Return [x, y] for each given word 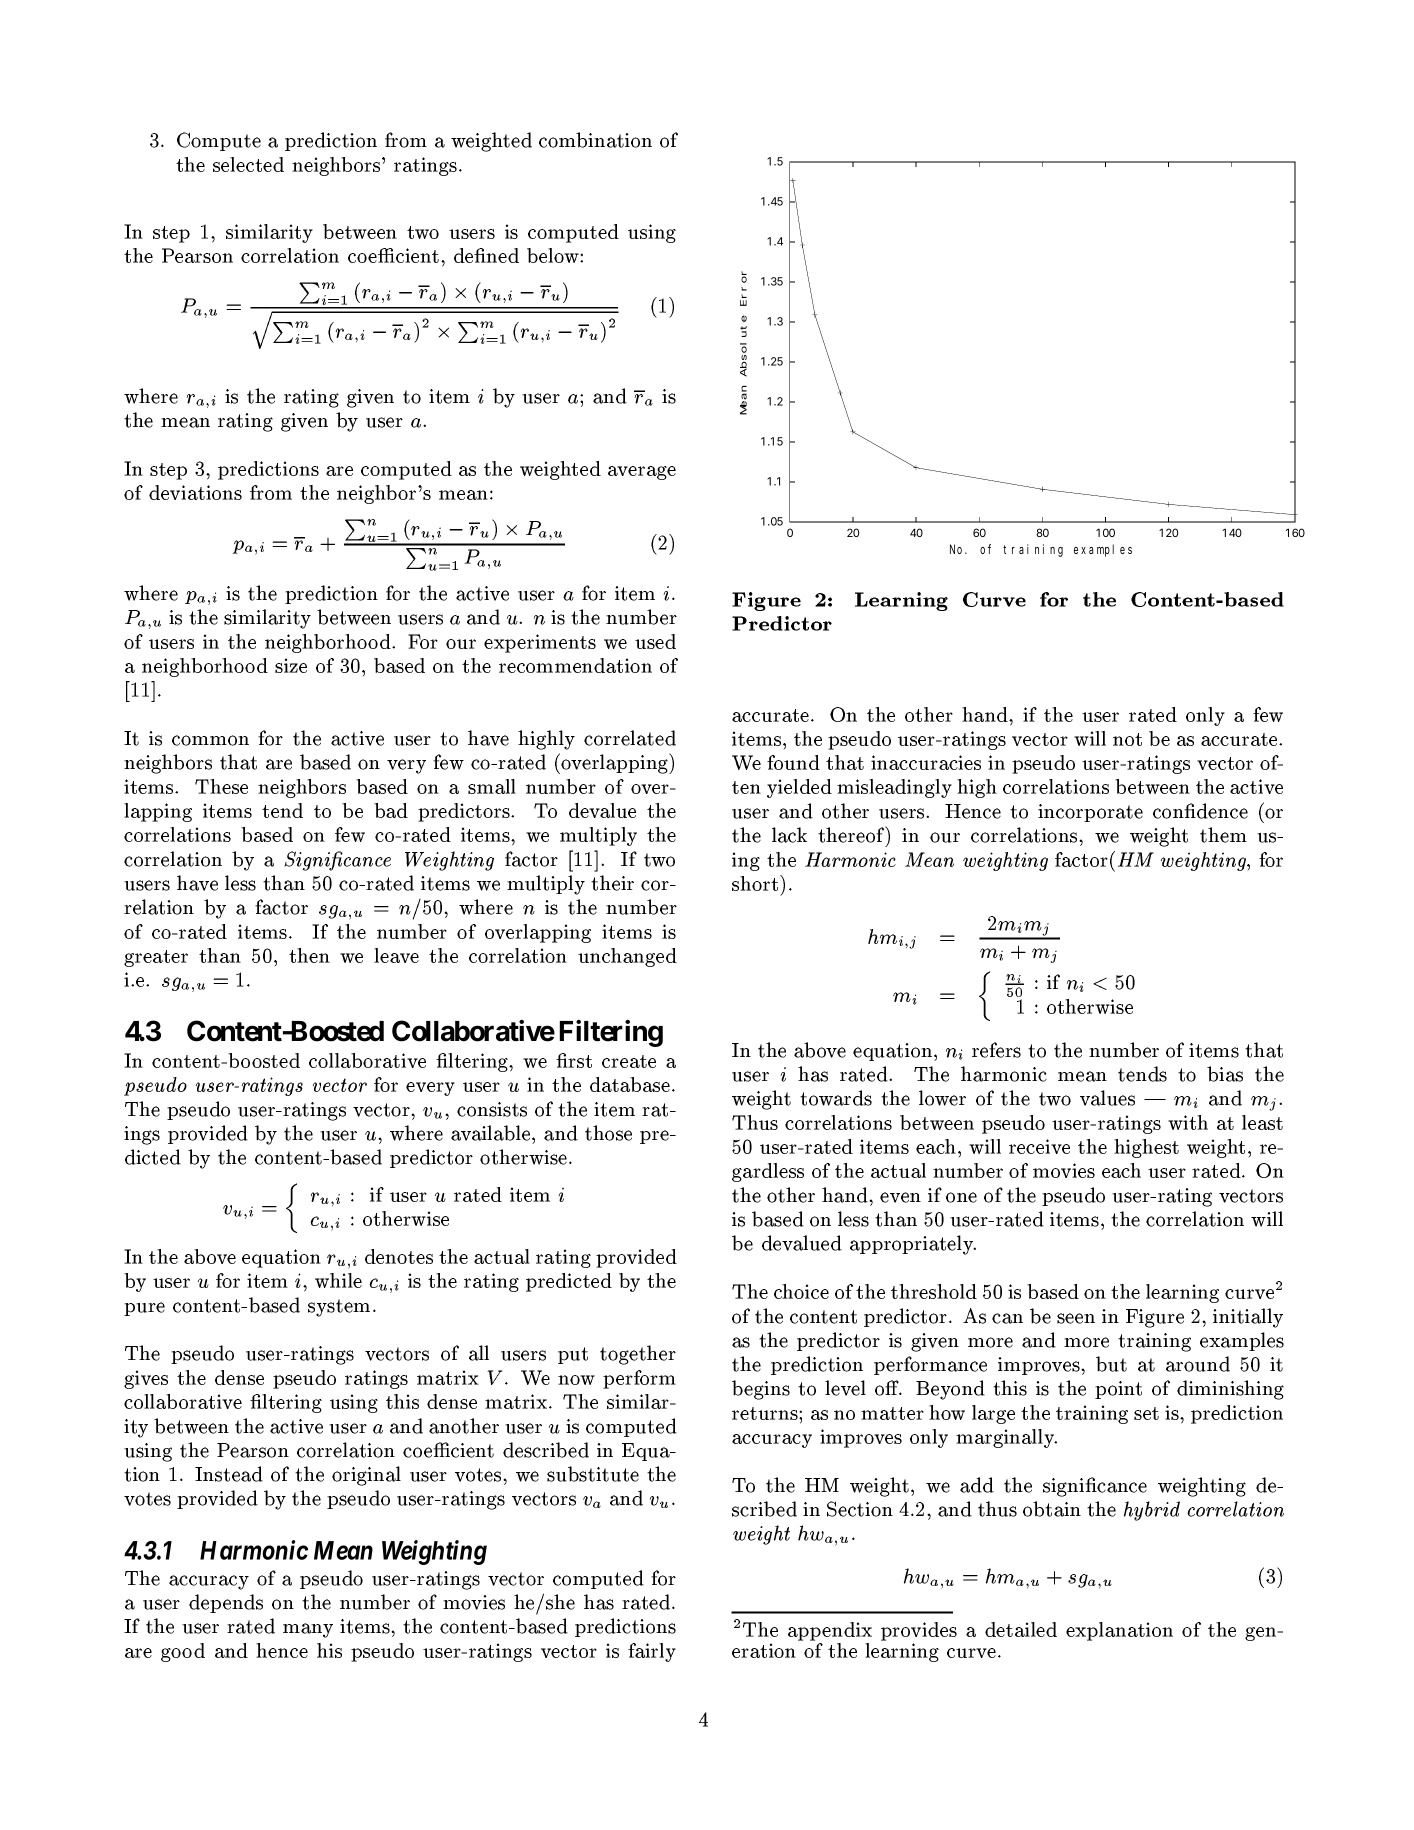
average [642, 473]
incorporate [1090, 813]
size [291, 665]
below [554, 255]
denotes [399, 1256]
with [1188, 1122]
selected [248, 164]
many [308, 1630]
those [608, 1133]
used [655, 641]
